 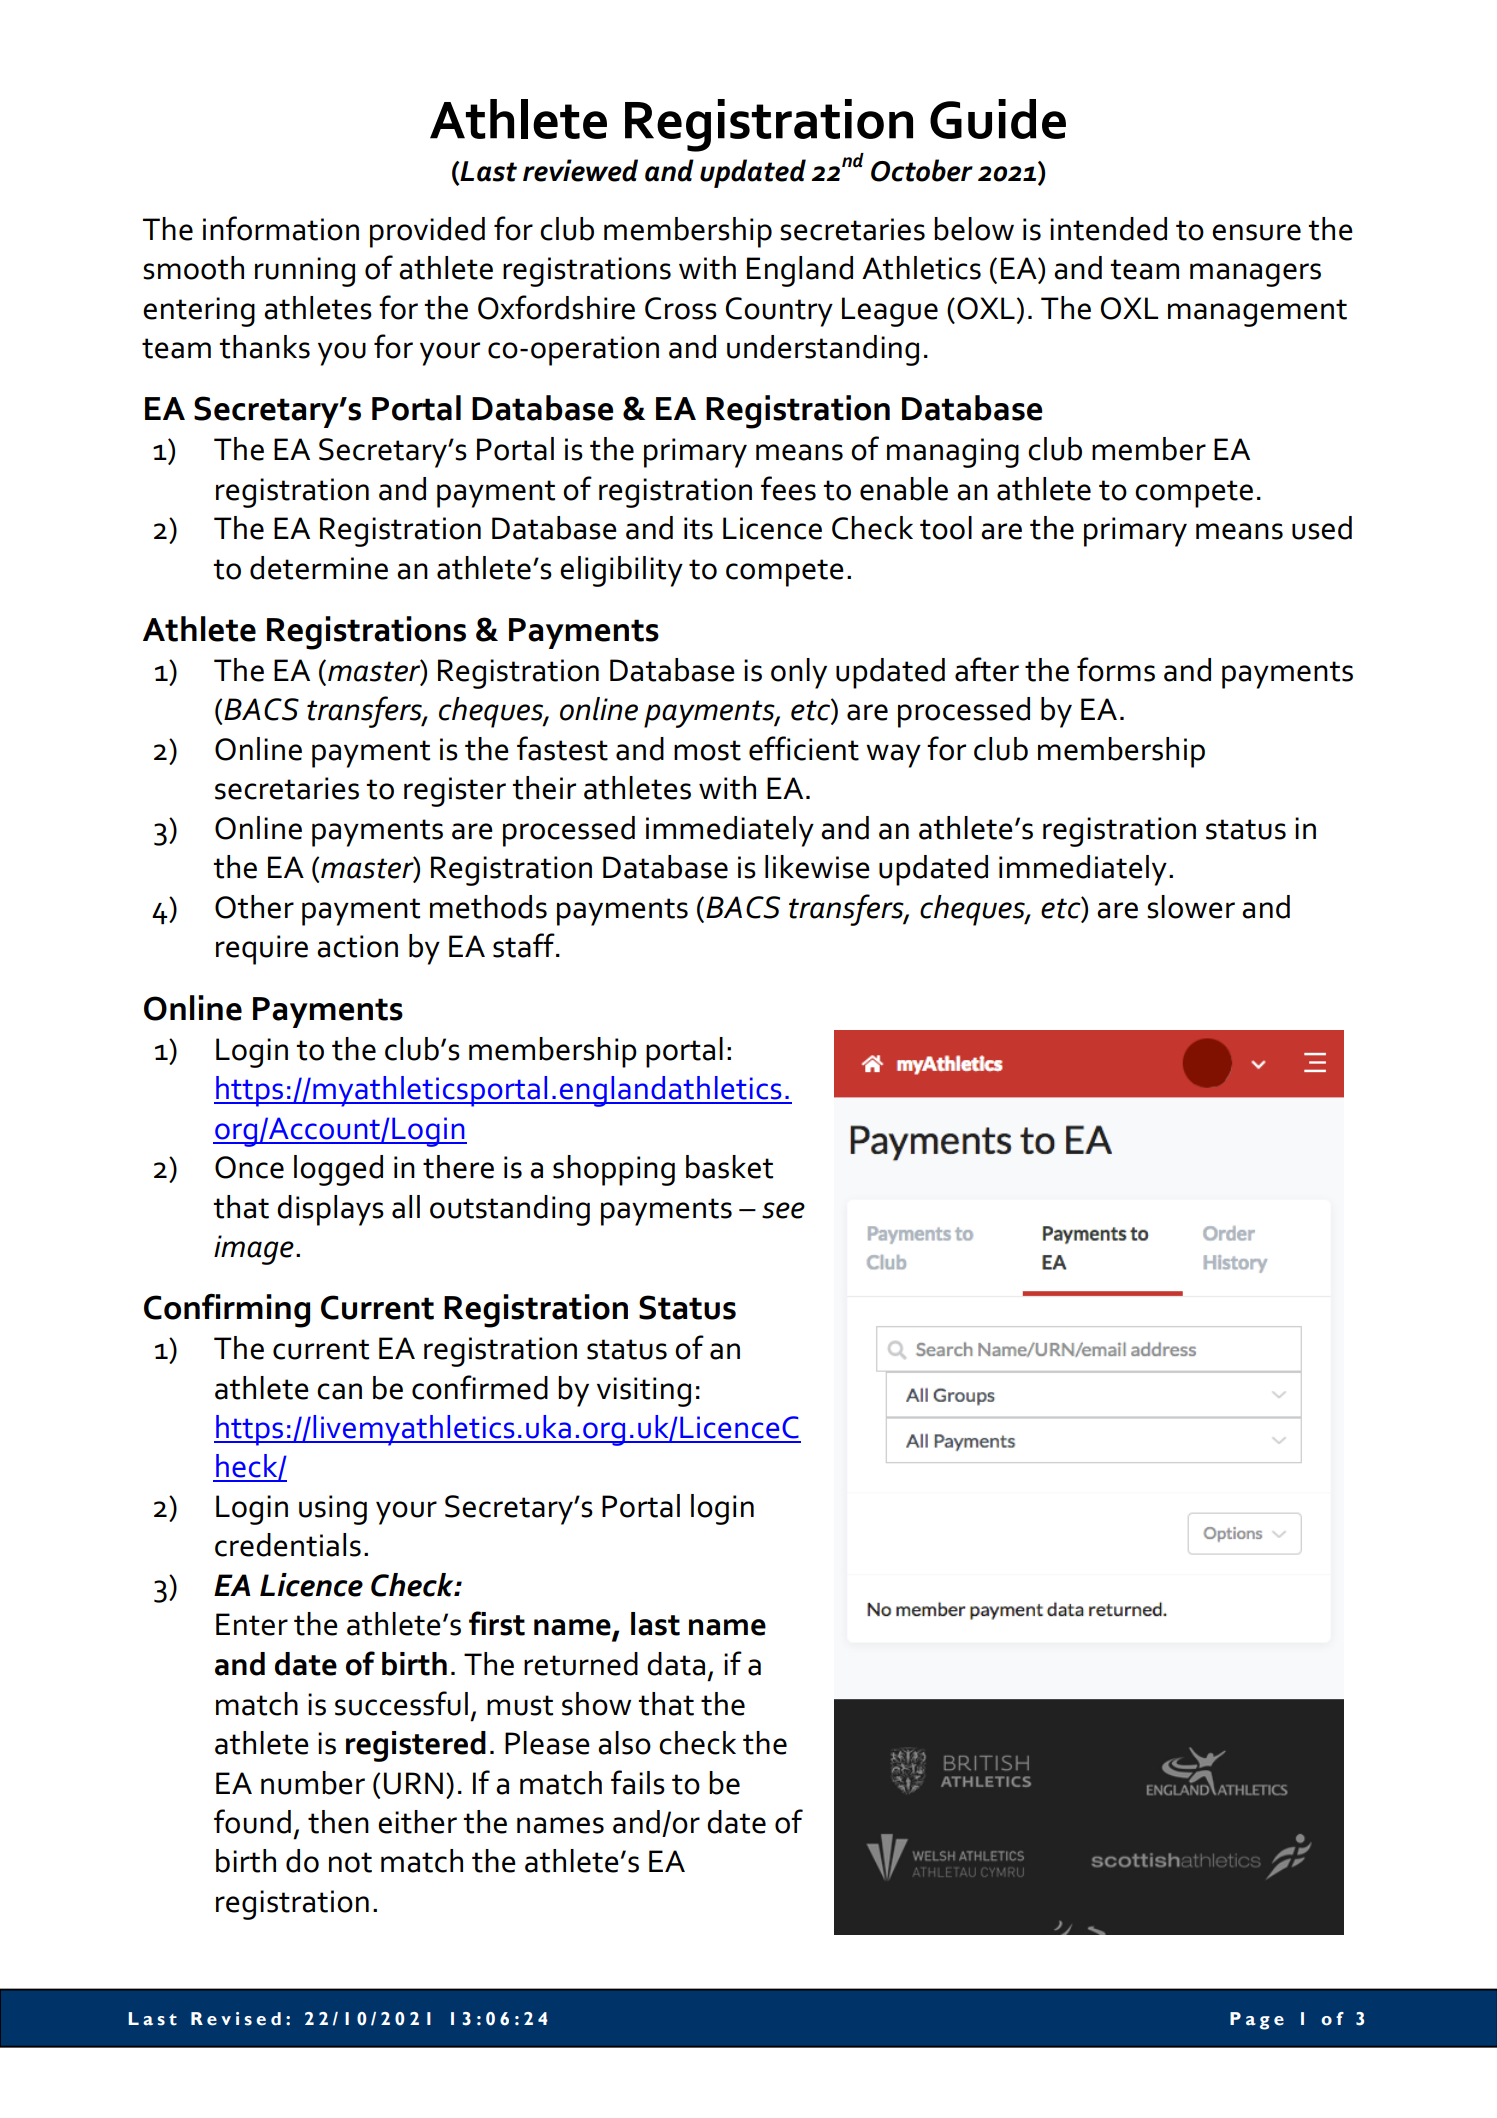 I want to click on logged, so click(x=338, y=1170).
